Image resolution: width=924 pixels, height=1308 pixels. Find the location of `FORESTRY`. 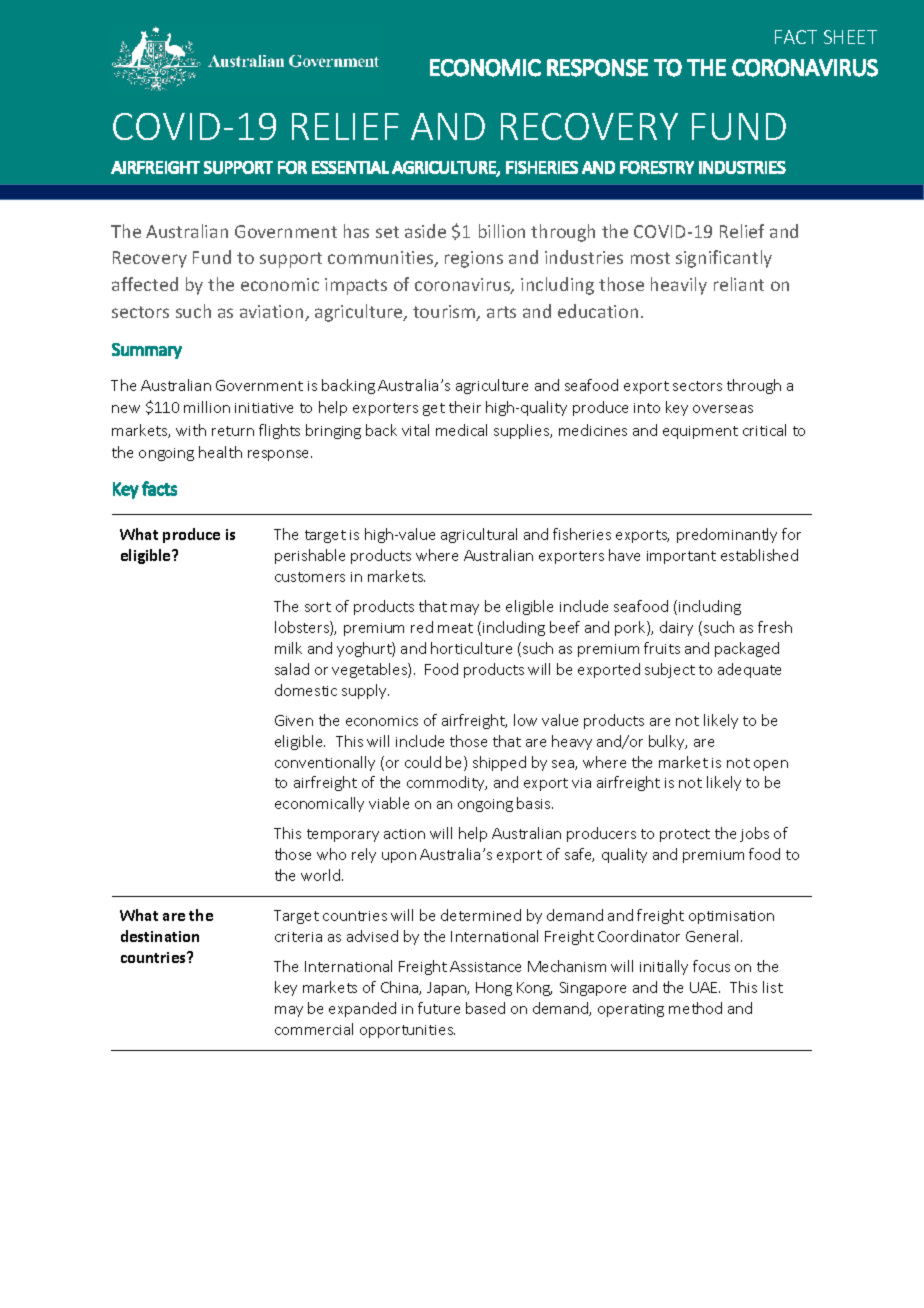

FORESTRY is located at coordinates (657, 167).
